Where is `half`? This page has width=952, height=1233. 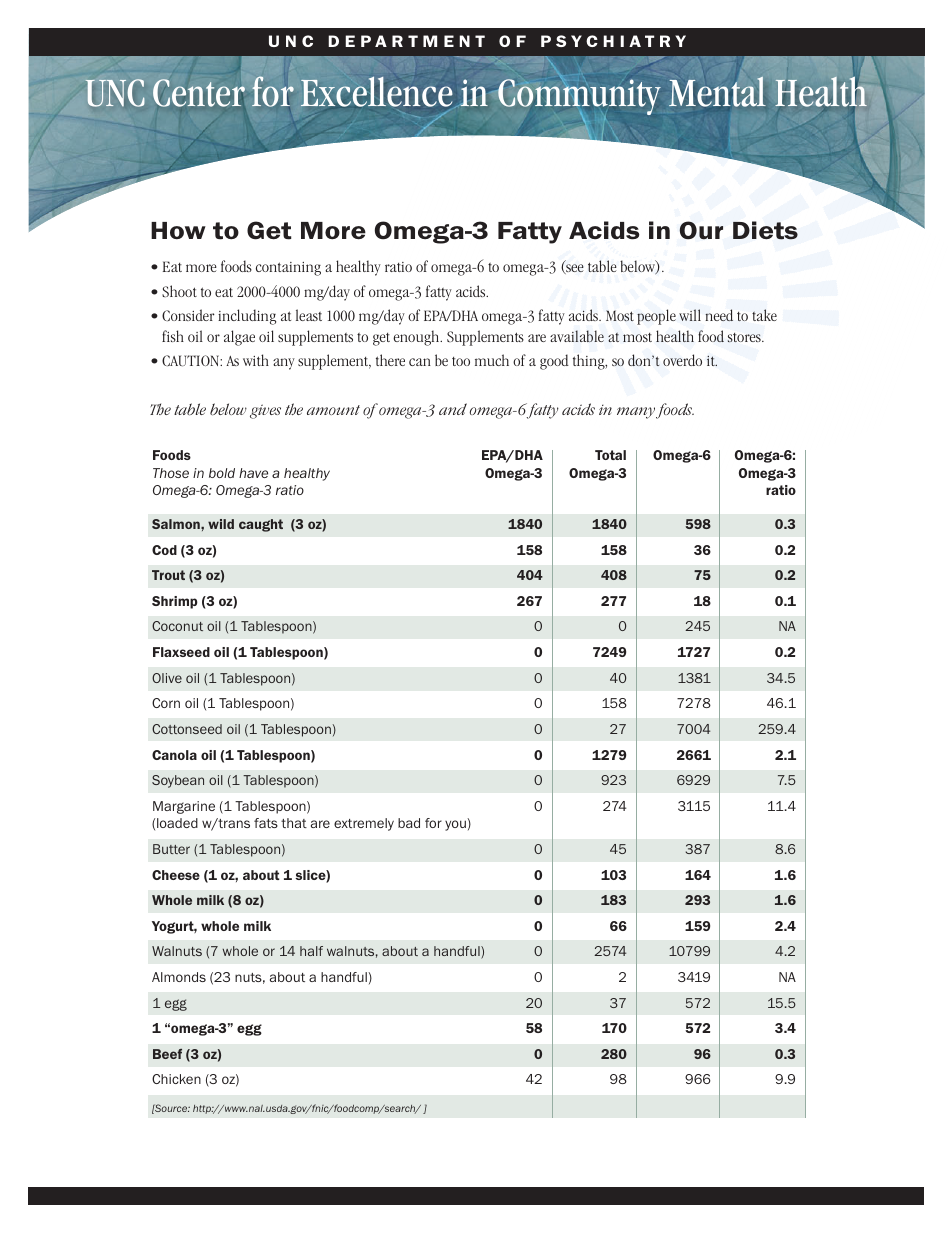
half is located at coordinates (311, 951).
